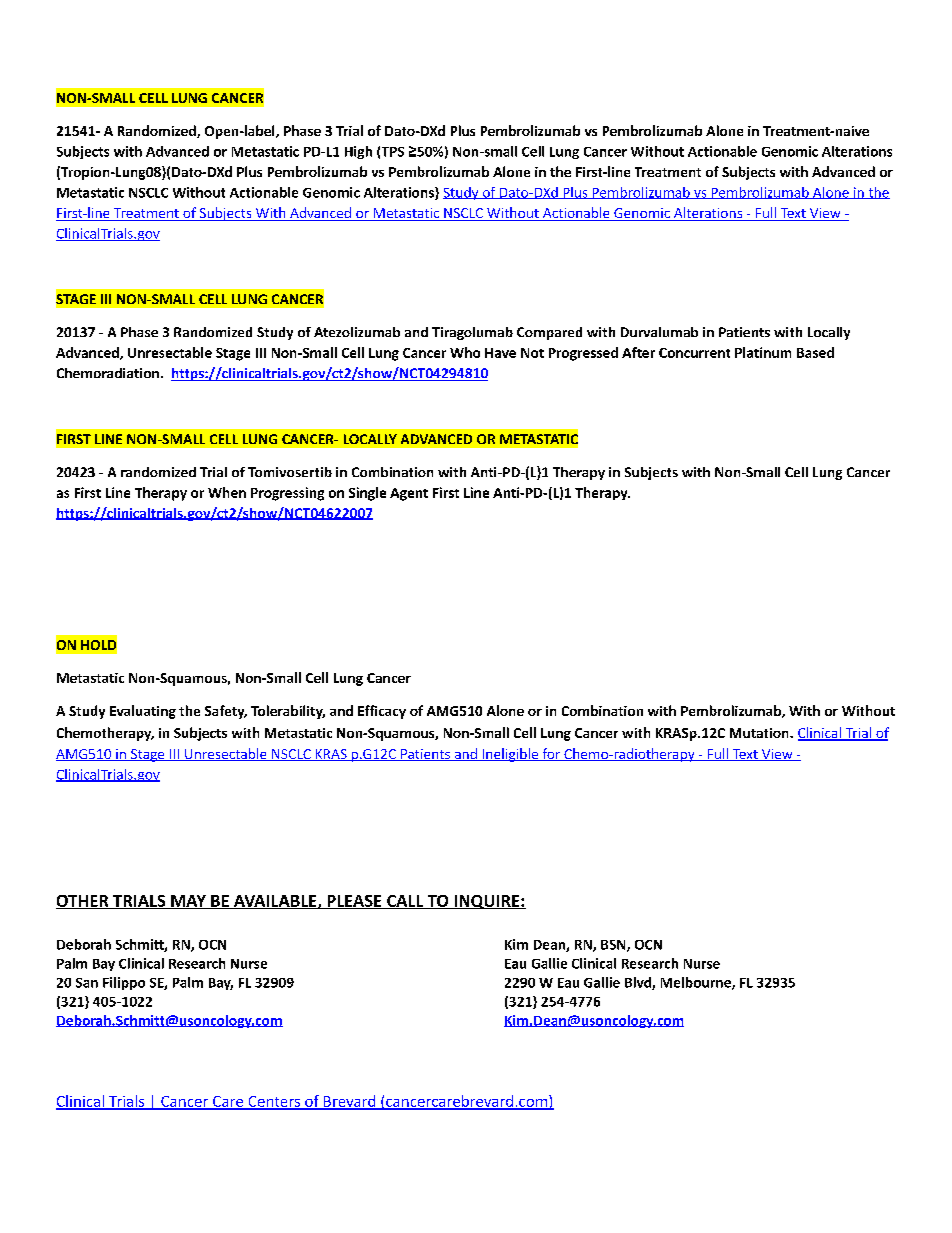 This page has height=1233, width=952. I want to click on Mutation, so click(760, 733).
